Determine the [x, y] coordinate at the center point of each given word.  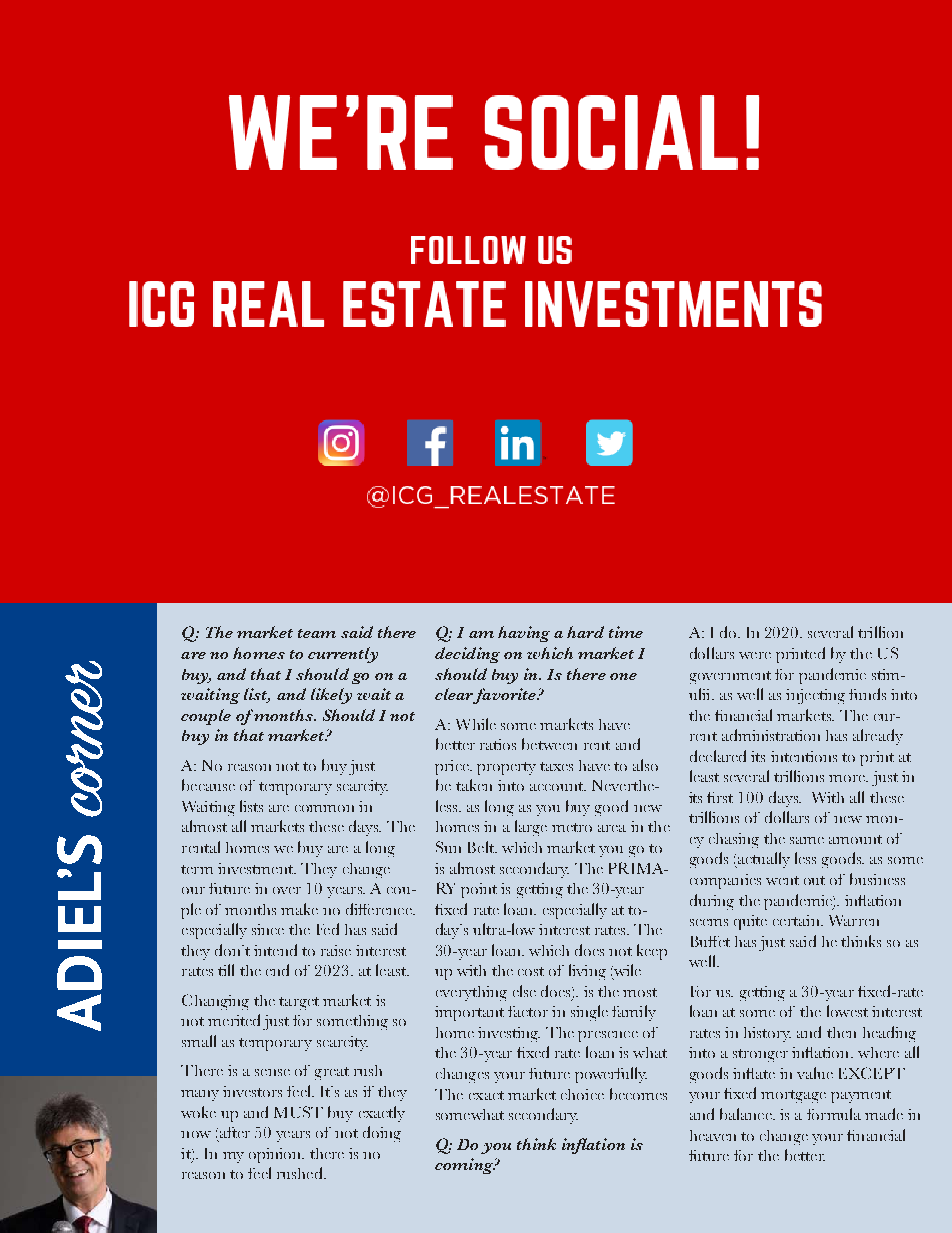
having [524, 634]
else [524, 991]
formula [834, 1114]
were [755, 655]
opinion [276, 1155]
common [324, 808]
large [531, 828]
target [299, 1003]
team [317, 633]
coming [465, 1166]
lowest [847, 1011]
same [807, 840]
